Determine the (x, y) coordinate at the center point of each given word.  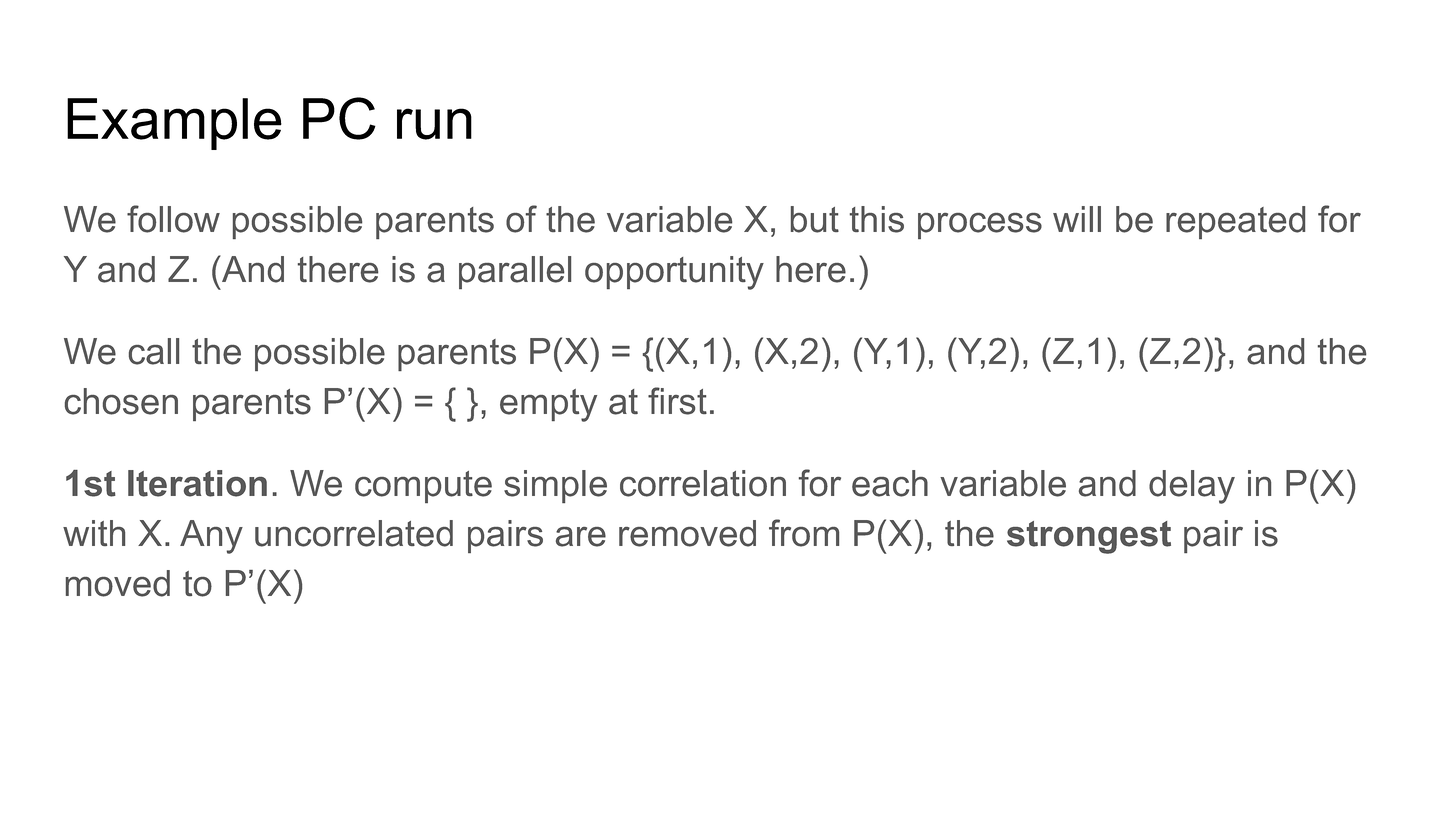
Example (174, 124)
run (434, 124)
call (154, 351)
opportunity (674, 273)
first (677, 401)
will (1077, 219)
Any (211, 537)
